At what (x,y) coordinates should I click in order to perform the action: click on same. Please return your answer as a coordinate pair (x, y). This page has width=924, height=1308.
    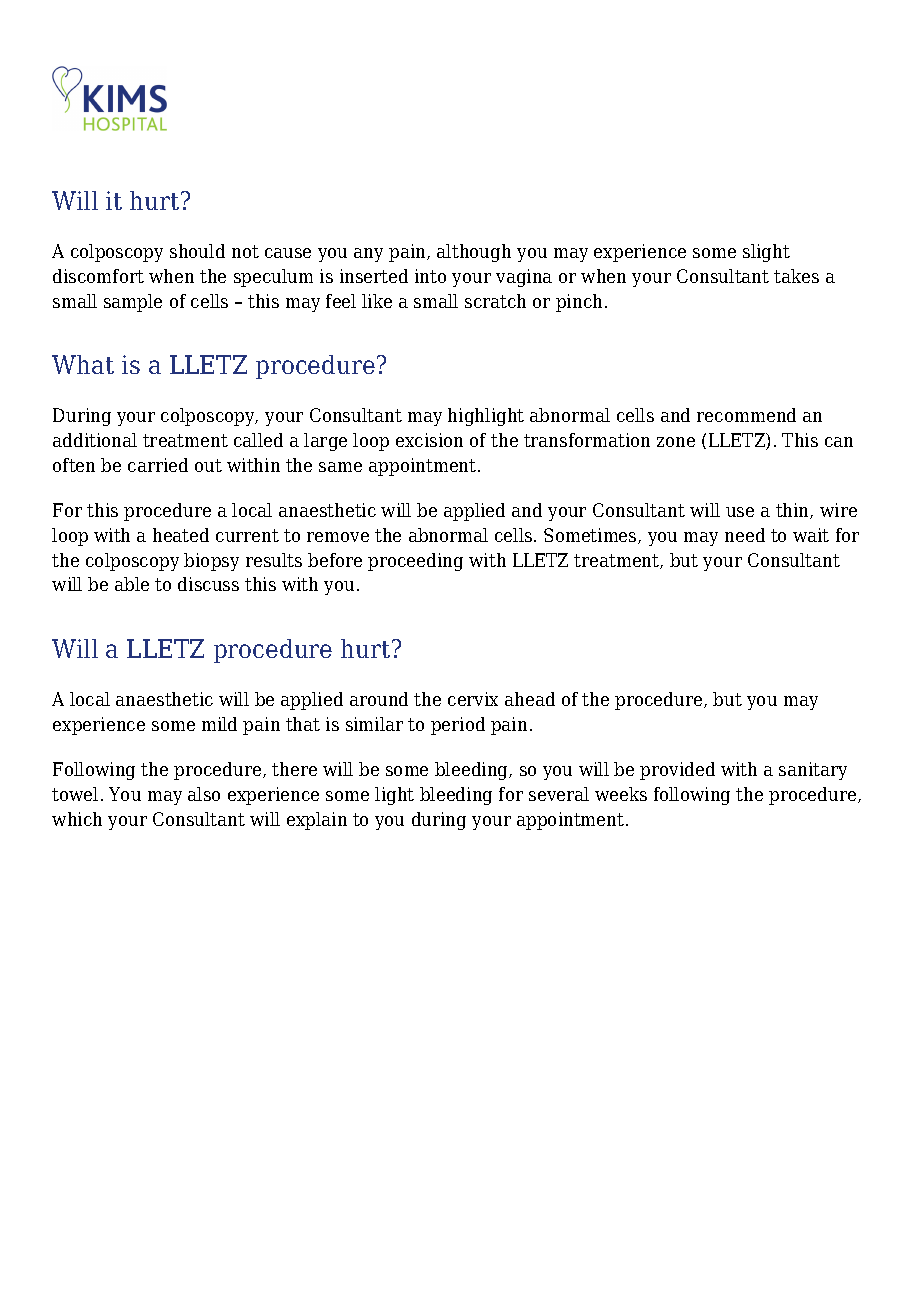
    Looking at the image, I should click on (340, 467).
